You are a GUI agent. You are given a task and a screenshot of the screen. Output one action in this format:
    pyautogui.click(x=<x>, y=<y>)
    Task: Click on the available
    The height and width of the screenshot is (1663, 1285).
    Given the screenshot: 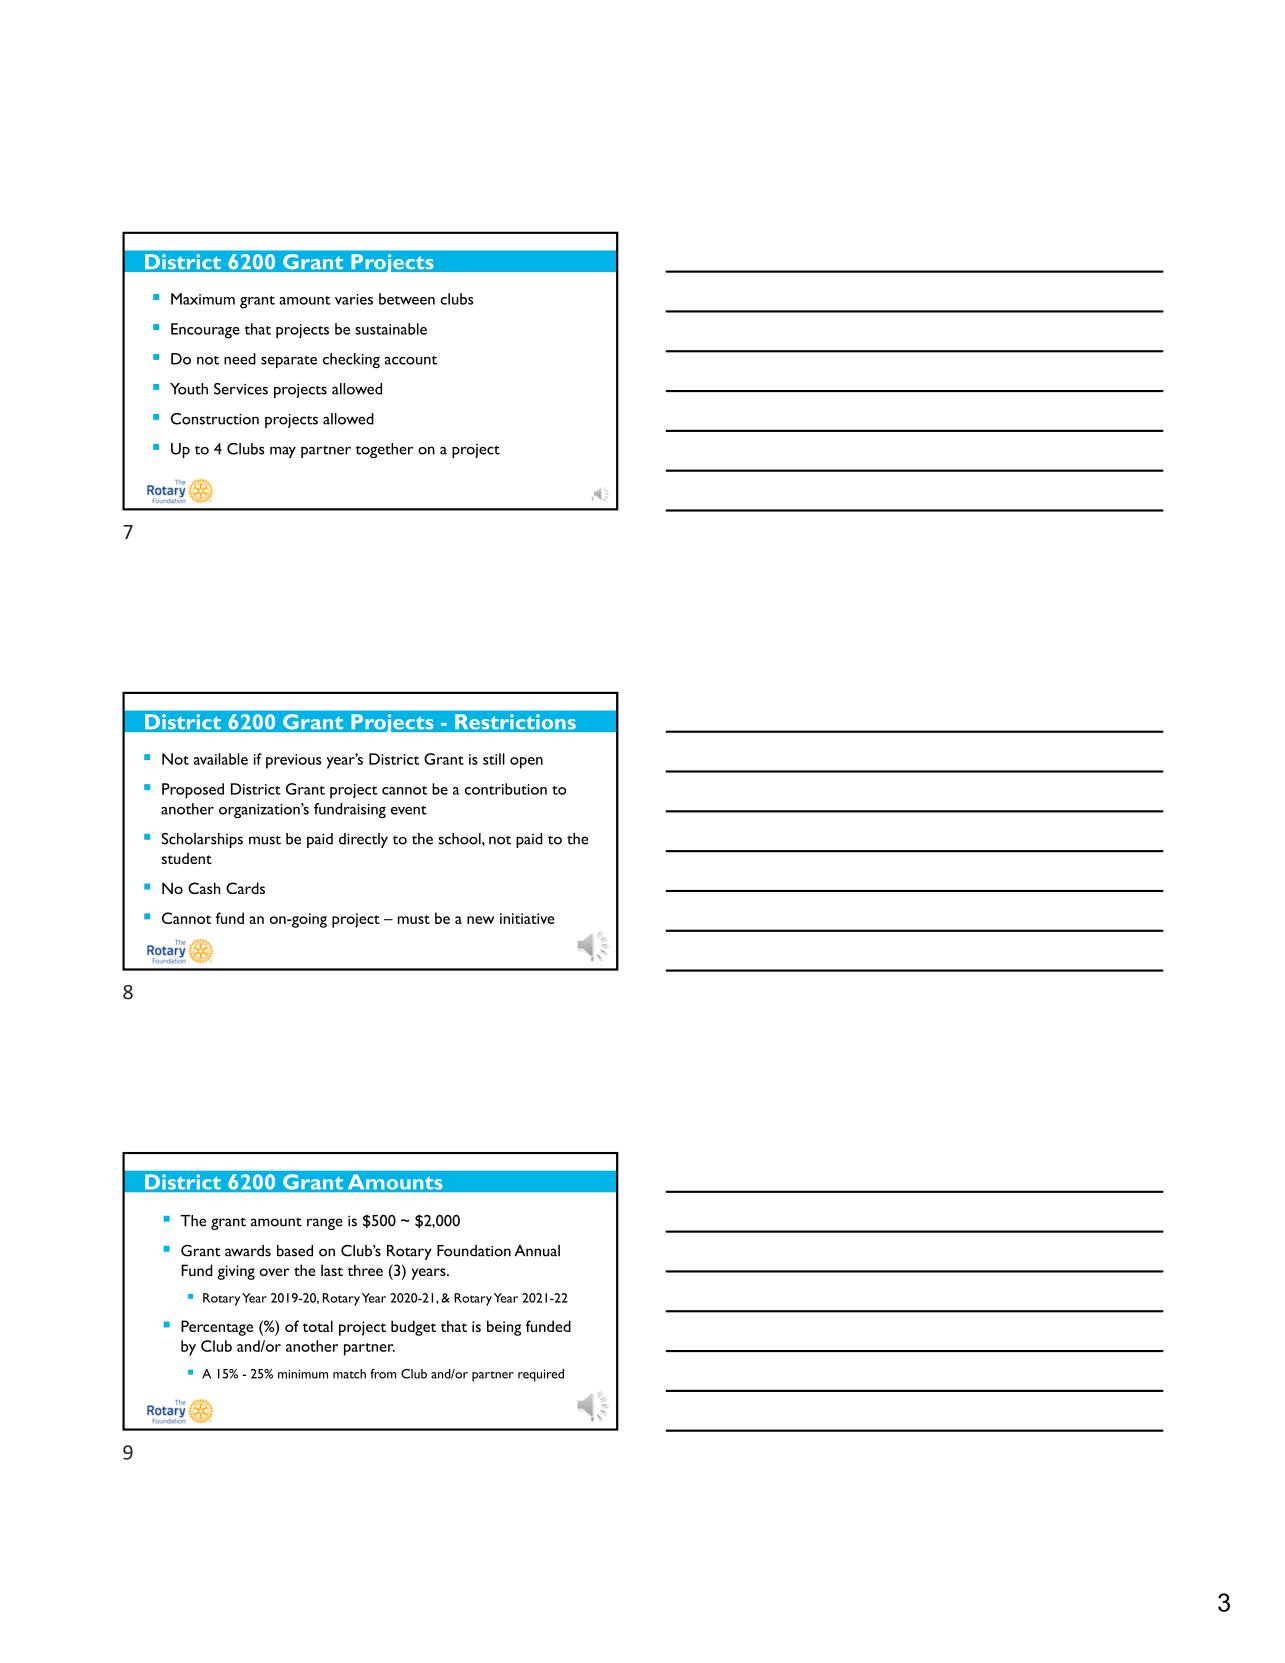 What is the action you would take?
    pyautogui.click(x=221, y=759)
